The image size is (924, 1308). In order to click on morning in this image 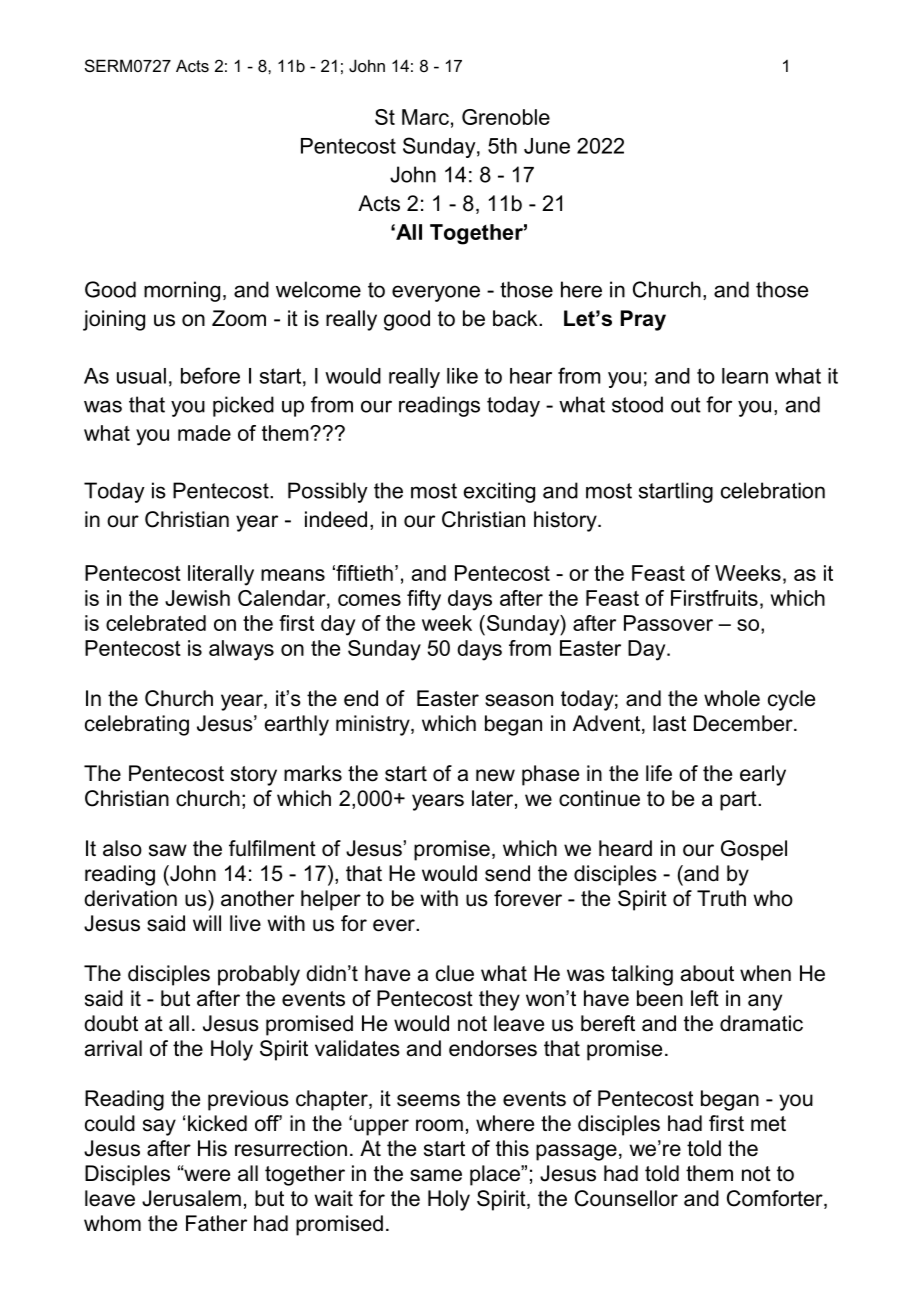, I will do `click(182, 291)`.
